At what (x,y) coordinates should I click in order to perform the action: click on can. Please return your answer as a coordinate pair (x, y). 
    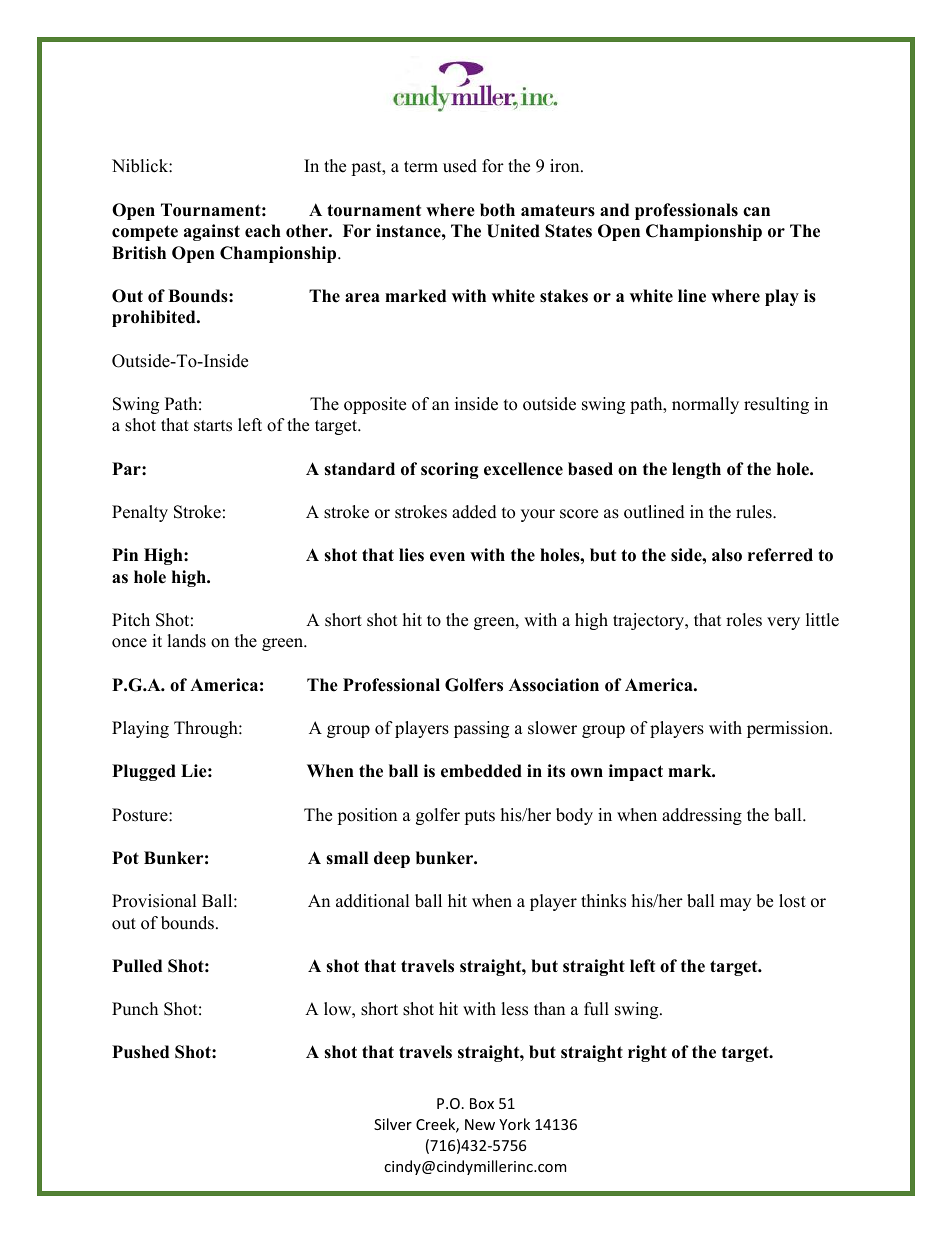
    Looking at the image, I should click on (756, 212).
